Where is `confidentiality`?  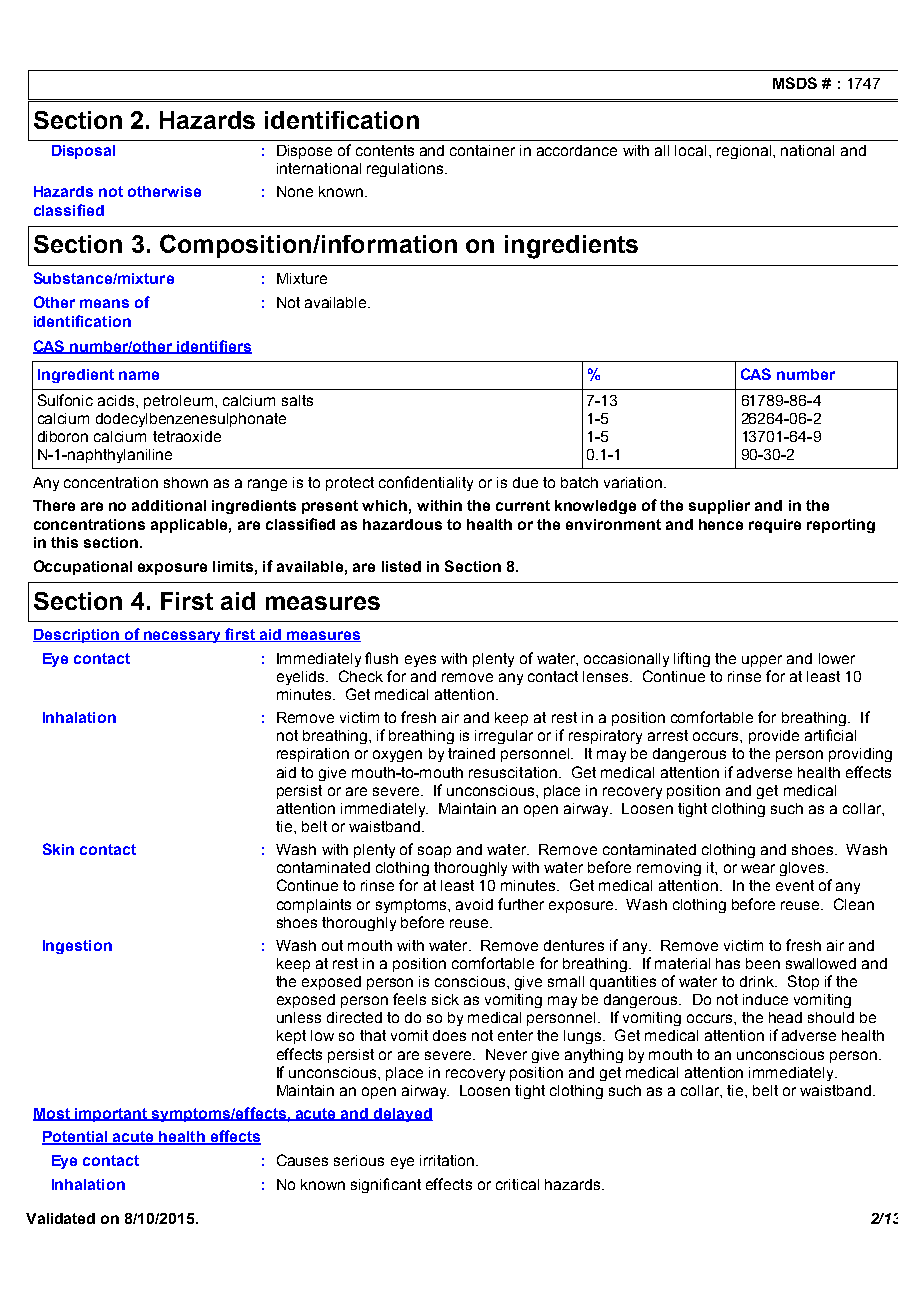 confidentiality is located at coordinates (426, 483).
